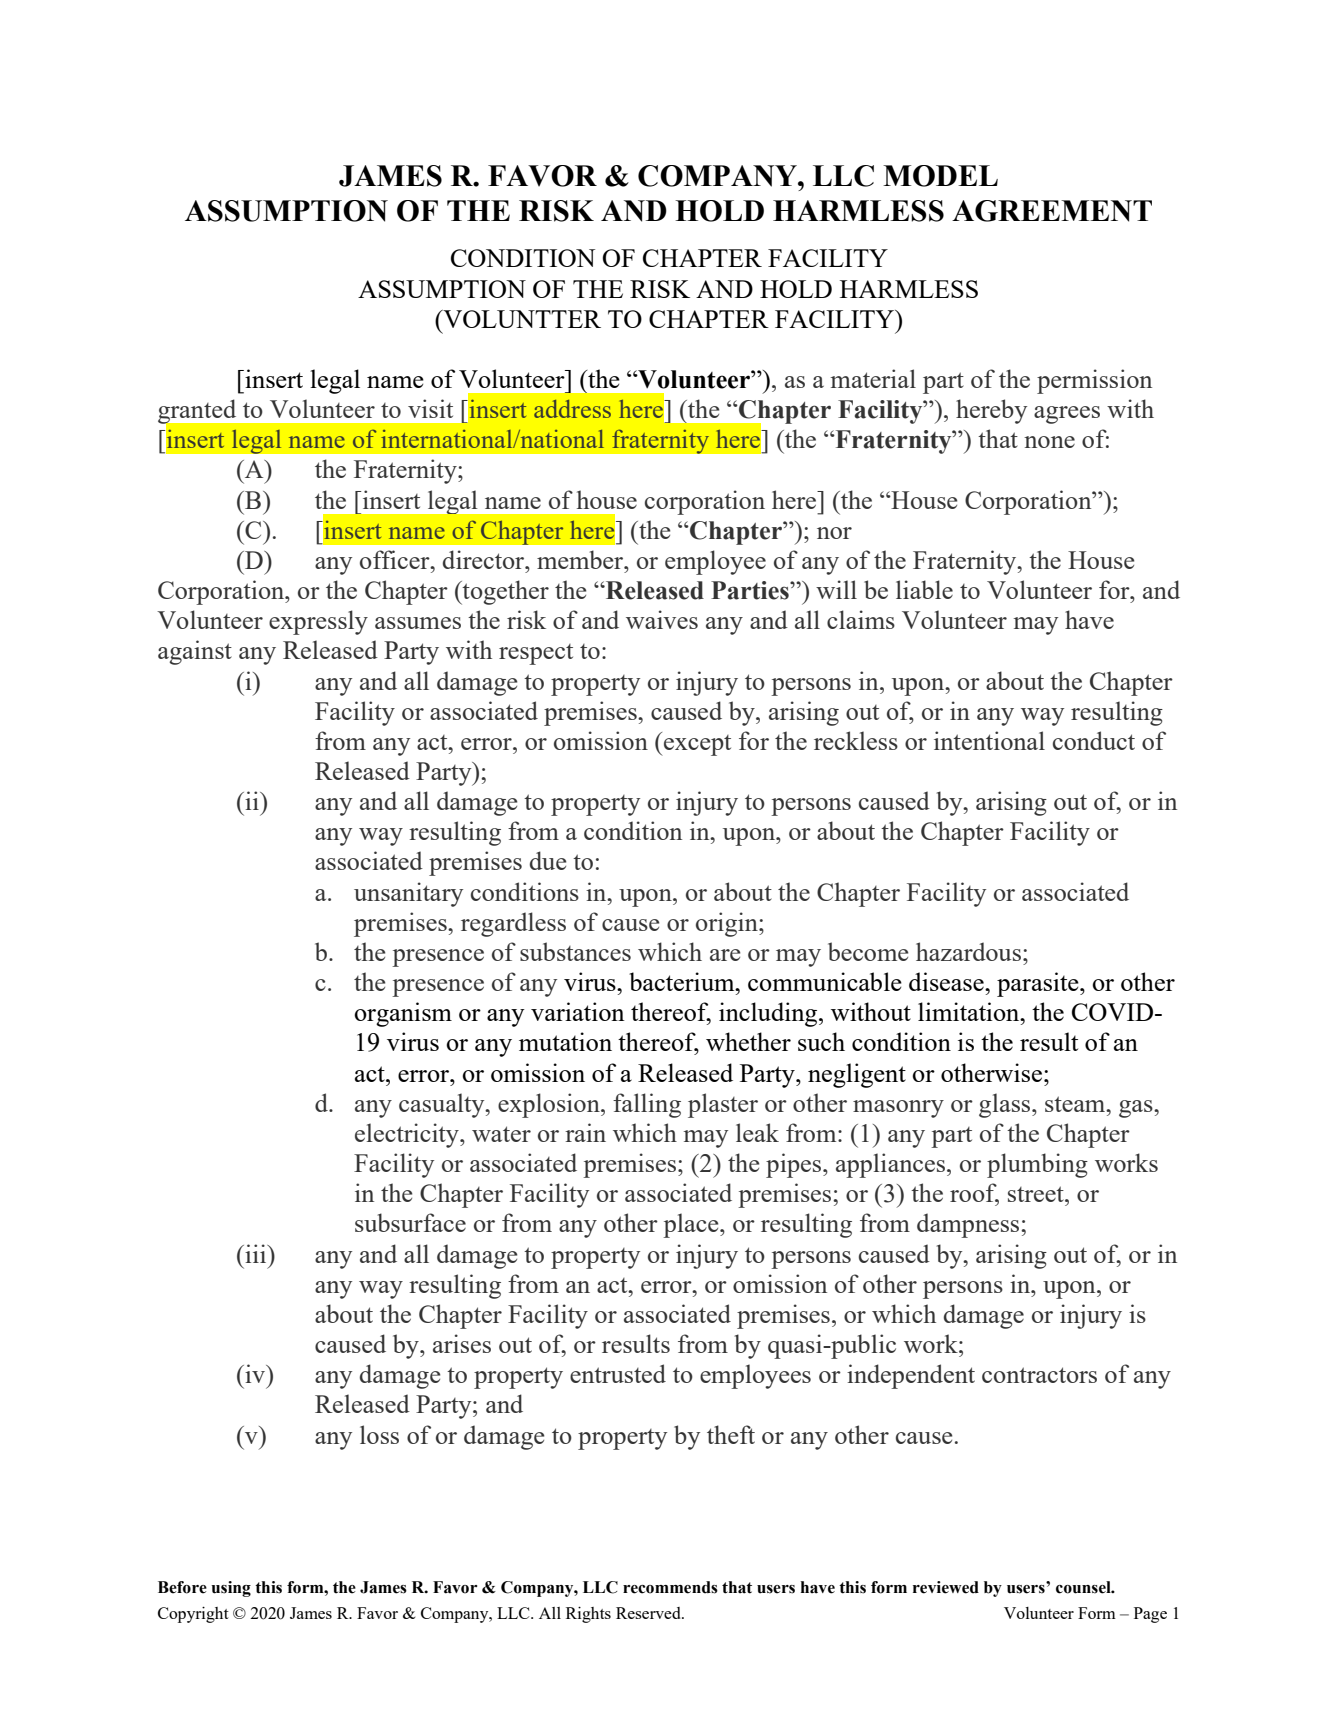 This page has width=1338, height=1731. Describe the element at coordinates (572, 409) in the page. I see `address` at that location.
